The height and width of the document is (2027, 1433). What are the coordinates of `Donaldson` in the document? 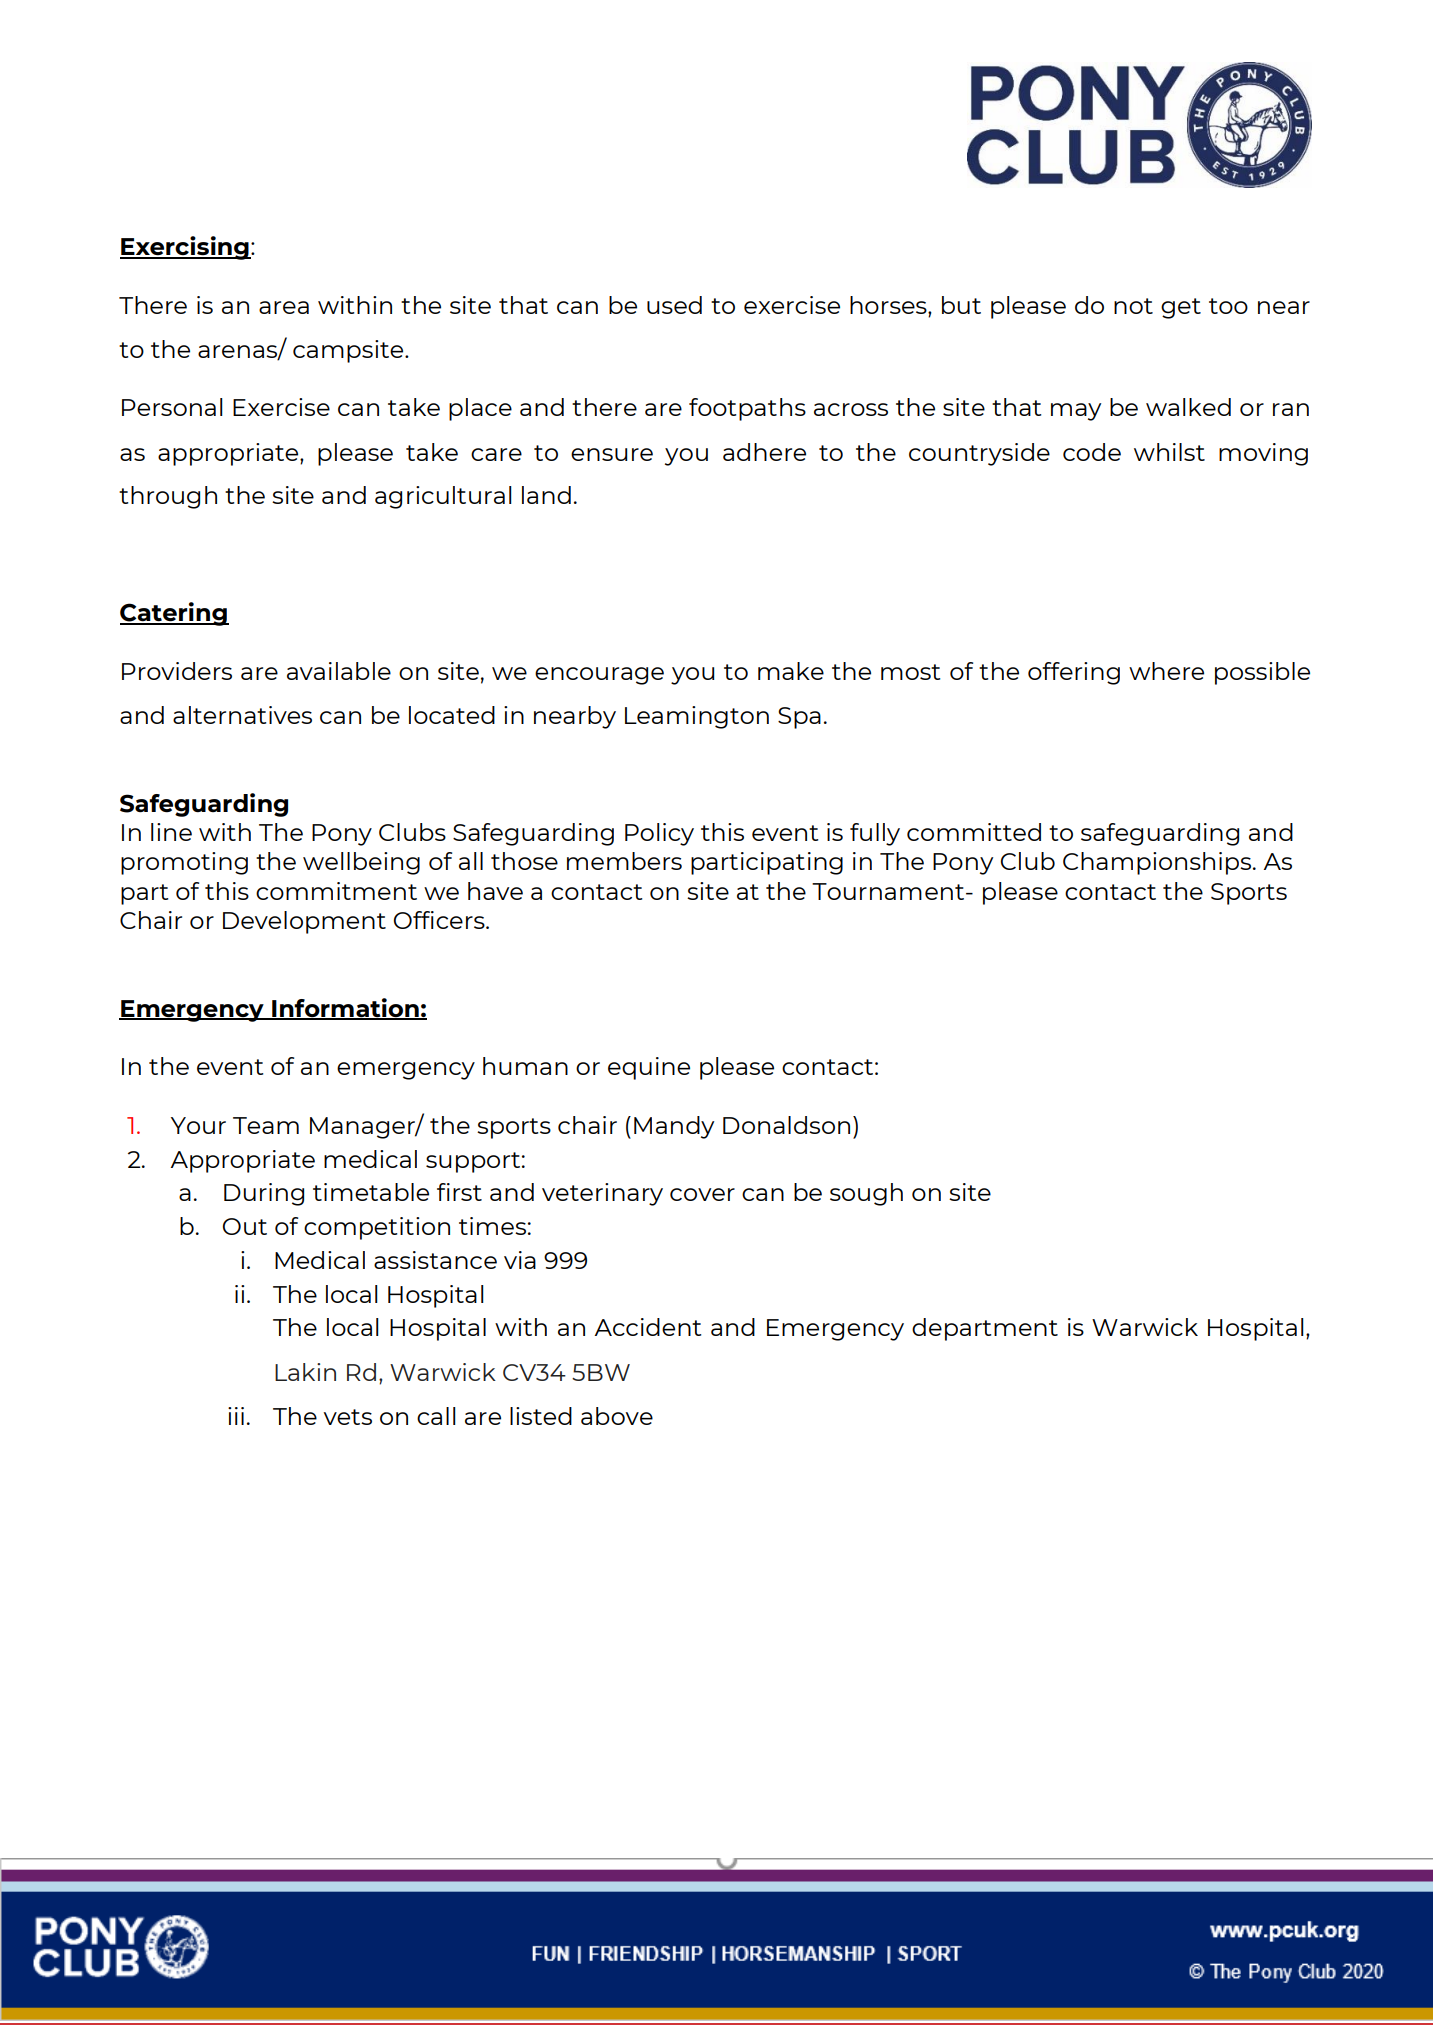 It's located at (786, 1125).
